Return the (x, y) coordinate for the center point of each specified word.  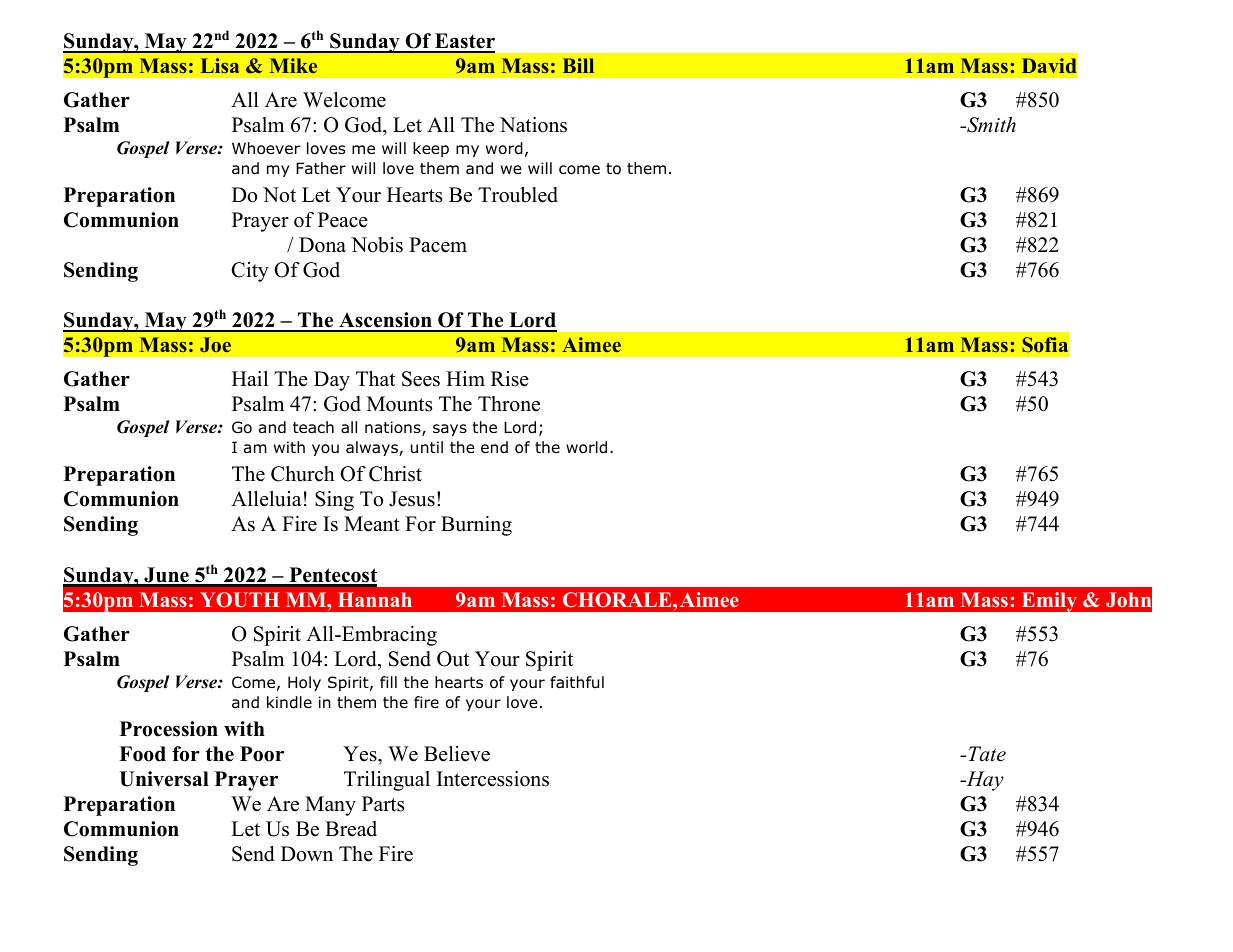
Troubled (518, 195)
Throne (509, 404)
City (250, 272)
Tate (987, 754)
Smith (990, 125)
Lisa (220, 65)
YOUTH (239, 600)
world (586, 447)
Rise (510, 379)
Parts (383, 804)
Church (303, 474)
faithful (577, 682)
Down (307, 854)
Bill (578, 65)
